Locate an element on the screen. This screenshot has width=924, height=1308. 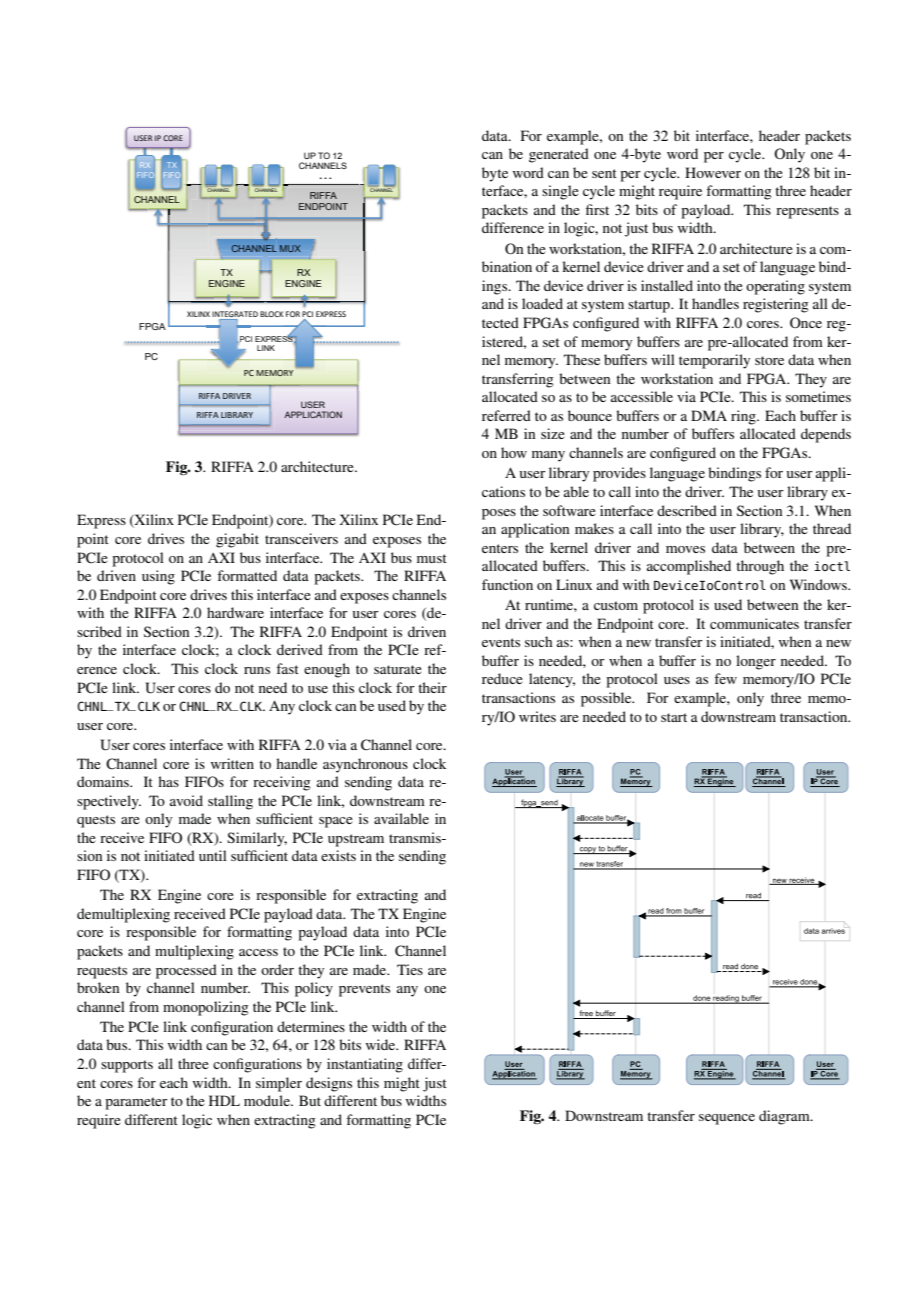
HDL is located at coordinates (224, 1100).
